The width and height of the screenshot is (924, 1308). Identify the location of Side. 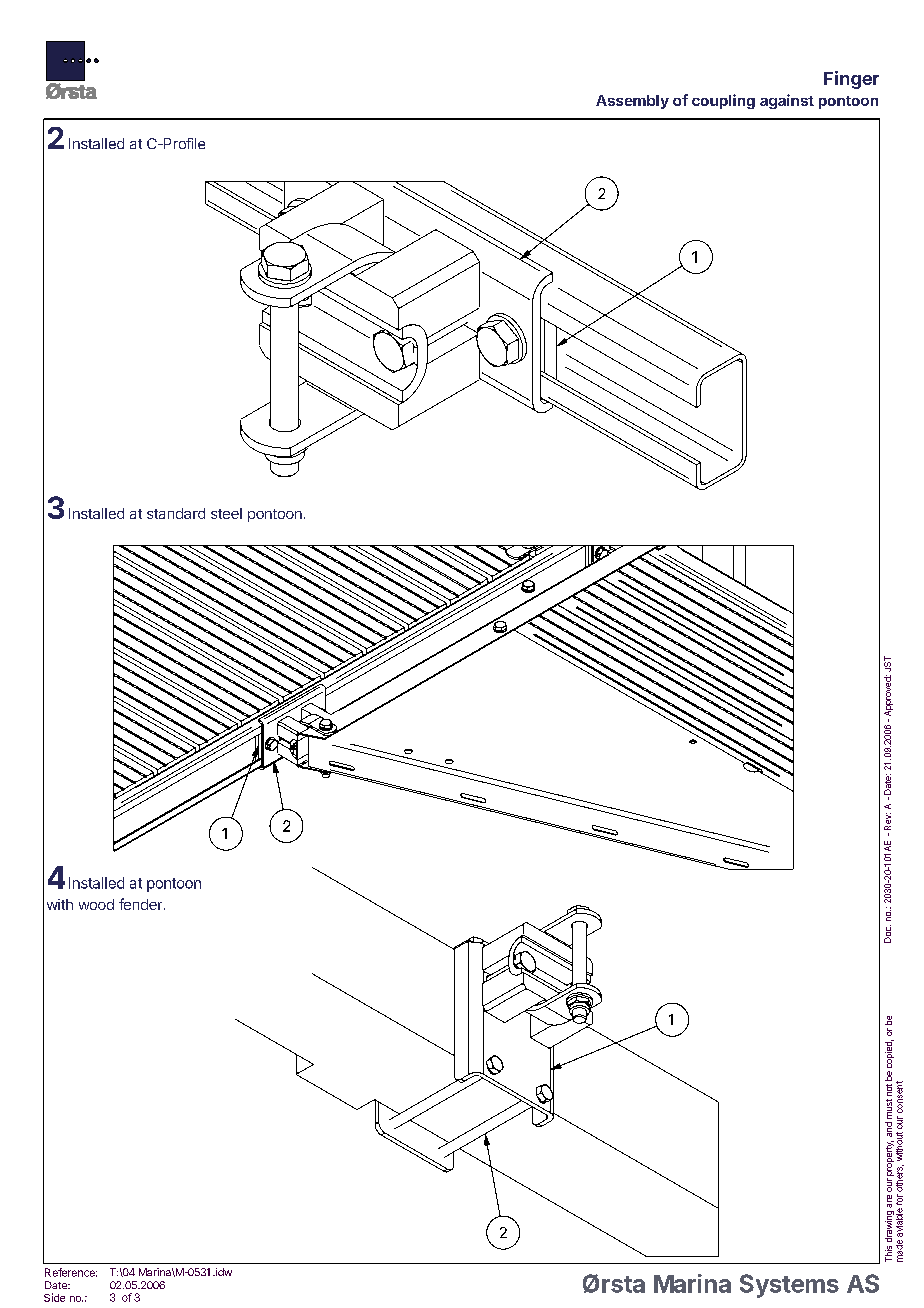
(54, 1297).
